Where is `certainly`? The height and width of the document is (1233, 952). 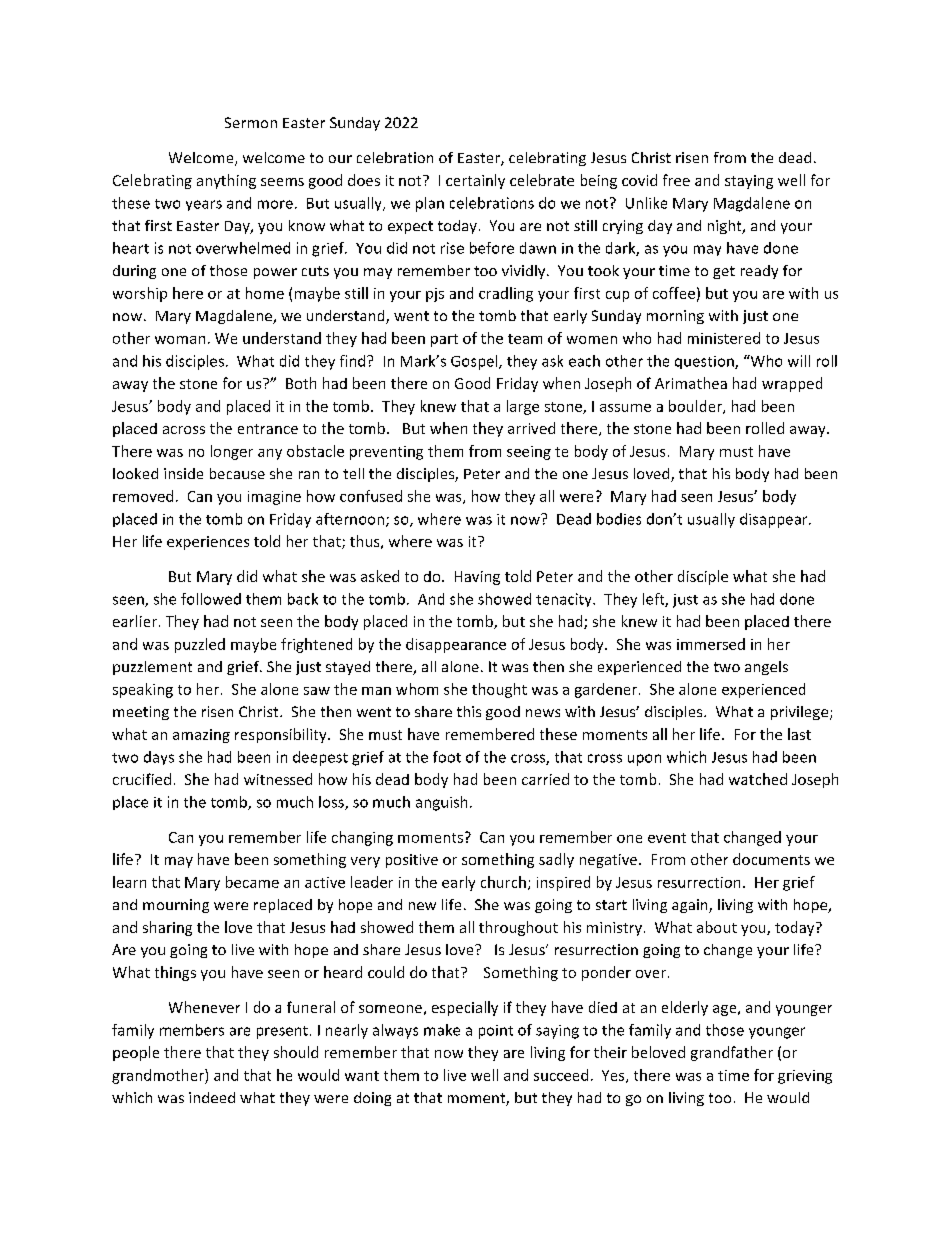
certainly is located at coordinates (475, 181).
